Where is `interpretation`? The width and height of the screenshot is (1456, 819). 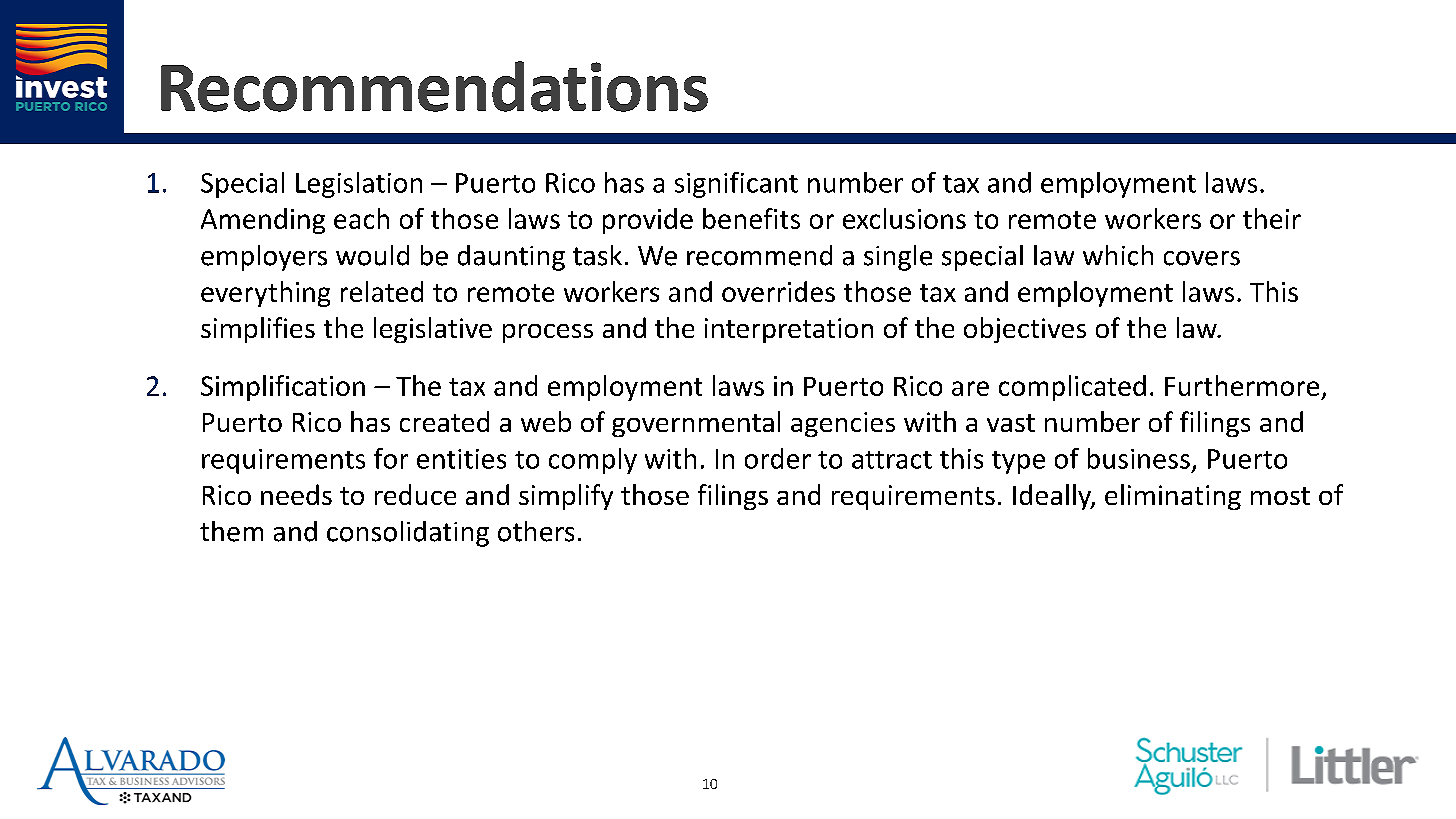 interpretation is located at coordinates (789, 330).
